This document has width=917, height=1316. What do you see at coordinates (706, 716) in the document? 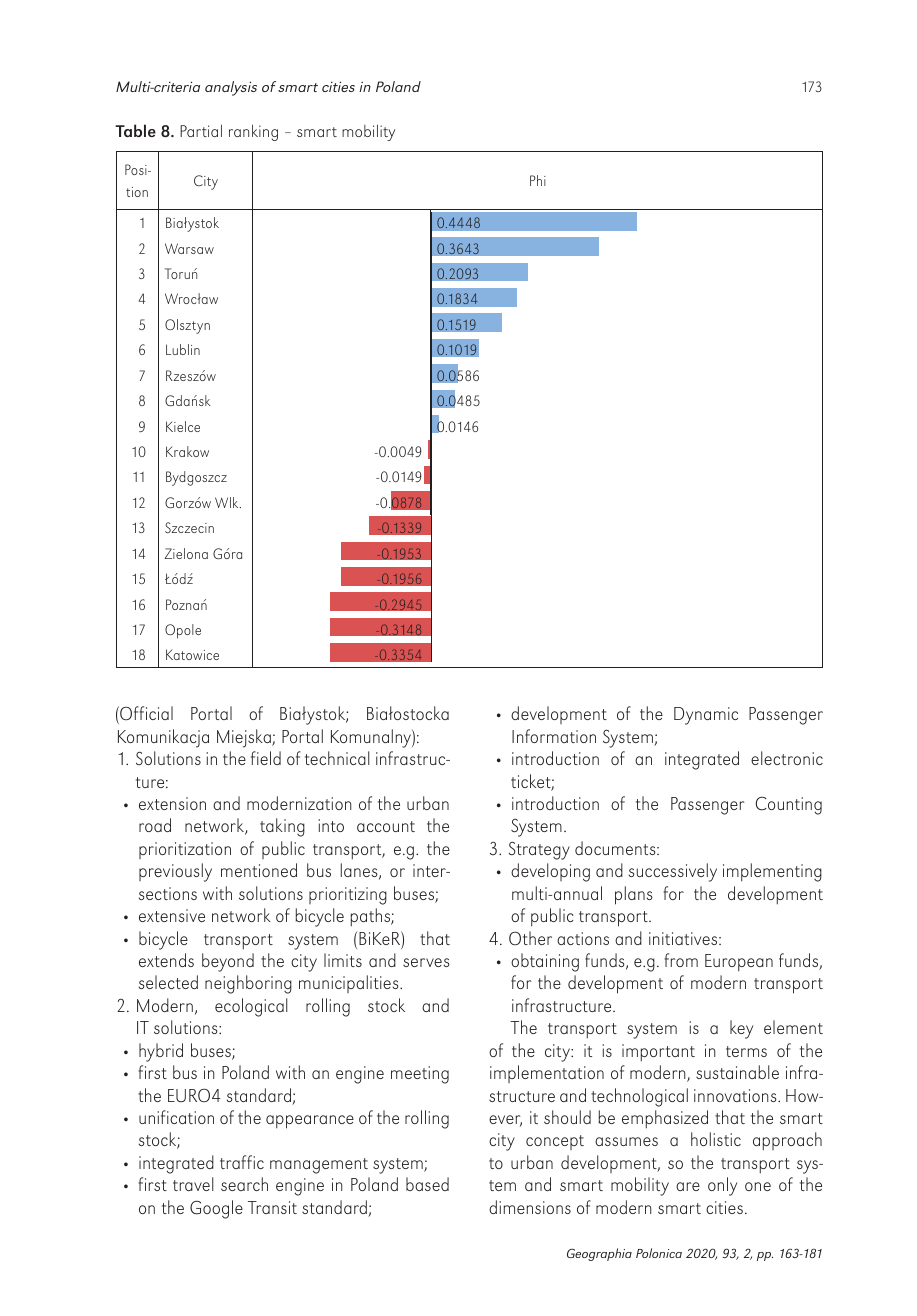
I see `Dynamic` at bounding box center [706, 716].
